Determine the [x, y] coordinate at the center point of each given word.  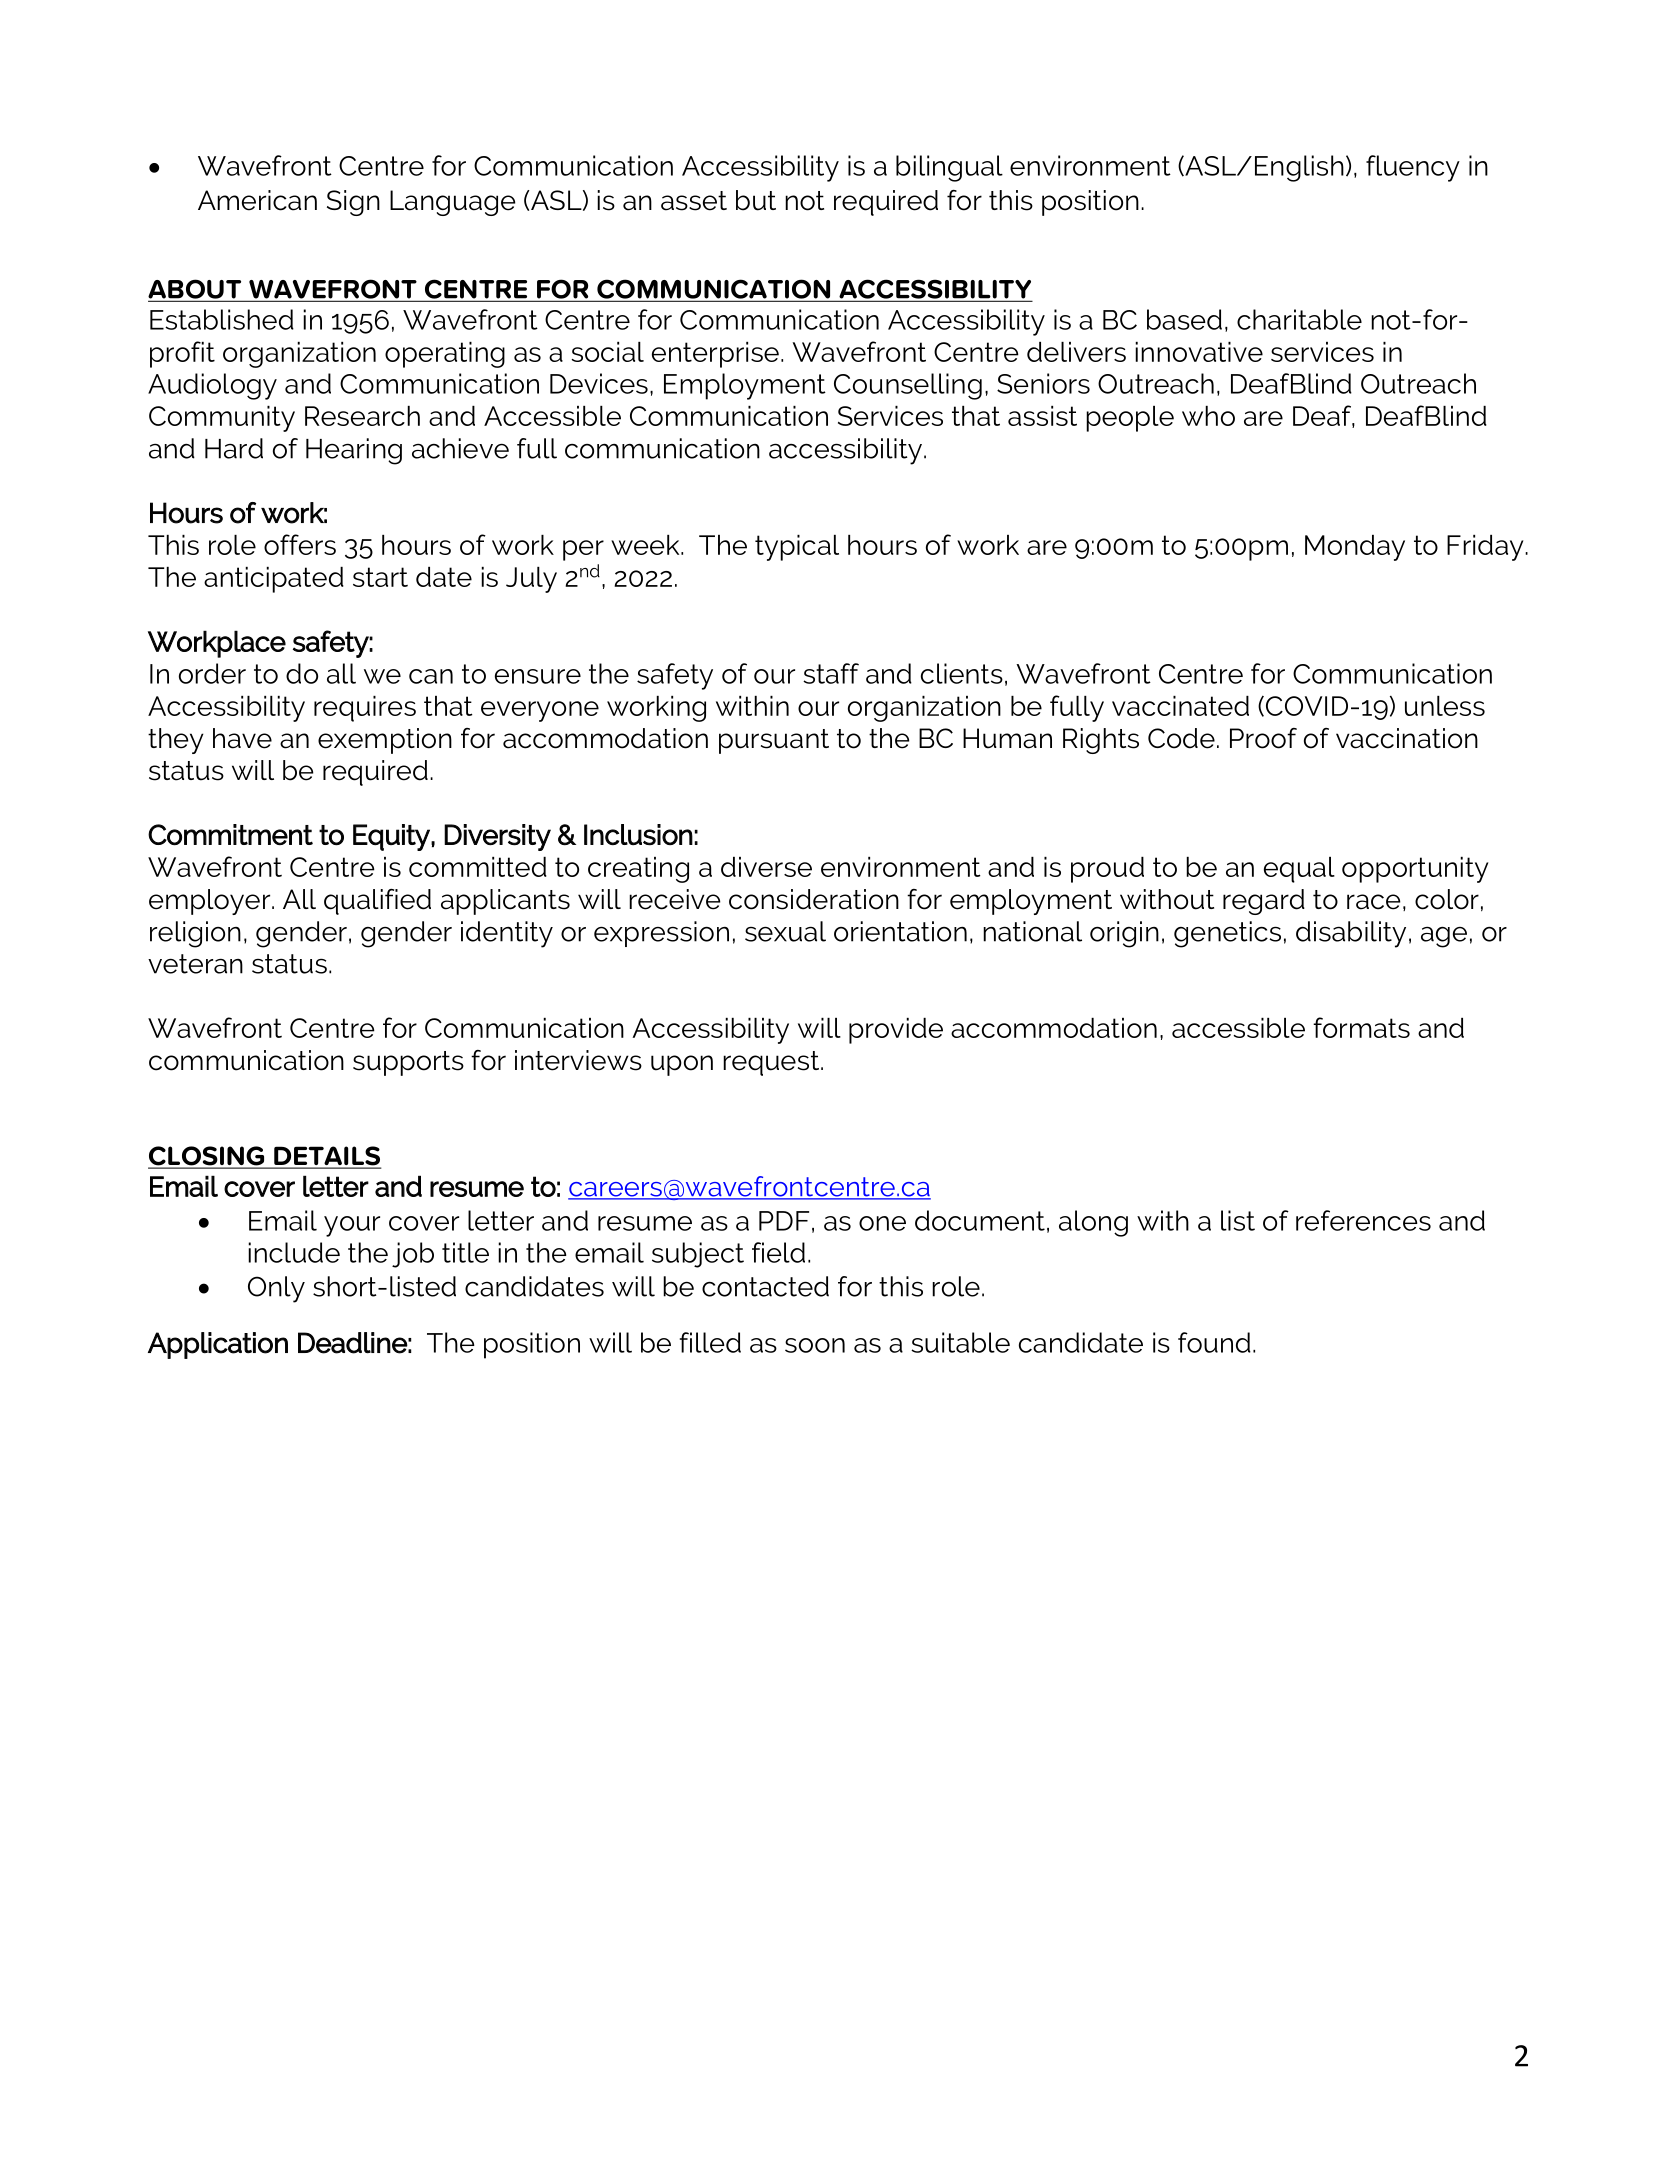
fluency [1413, 168]
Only [276, 1289]
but [756, 200]
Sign [353, 203]
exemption [385, 741]
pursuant [774, 741]
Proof [1263, 738]
